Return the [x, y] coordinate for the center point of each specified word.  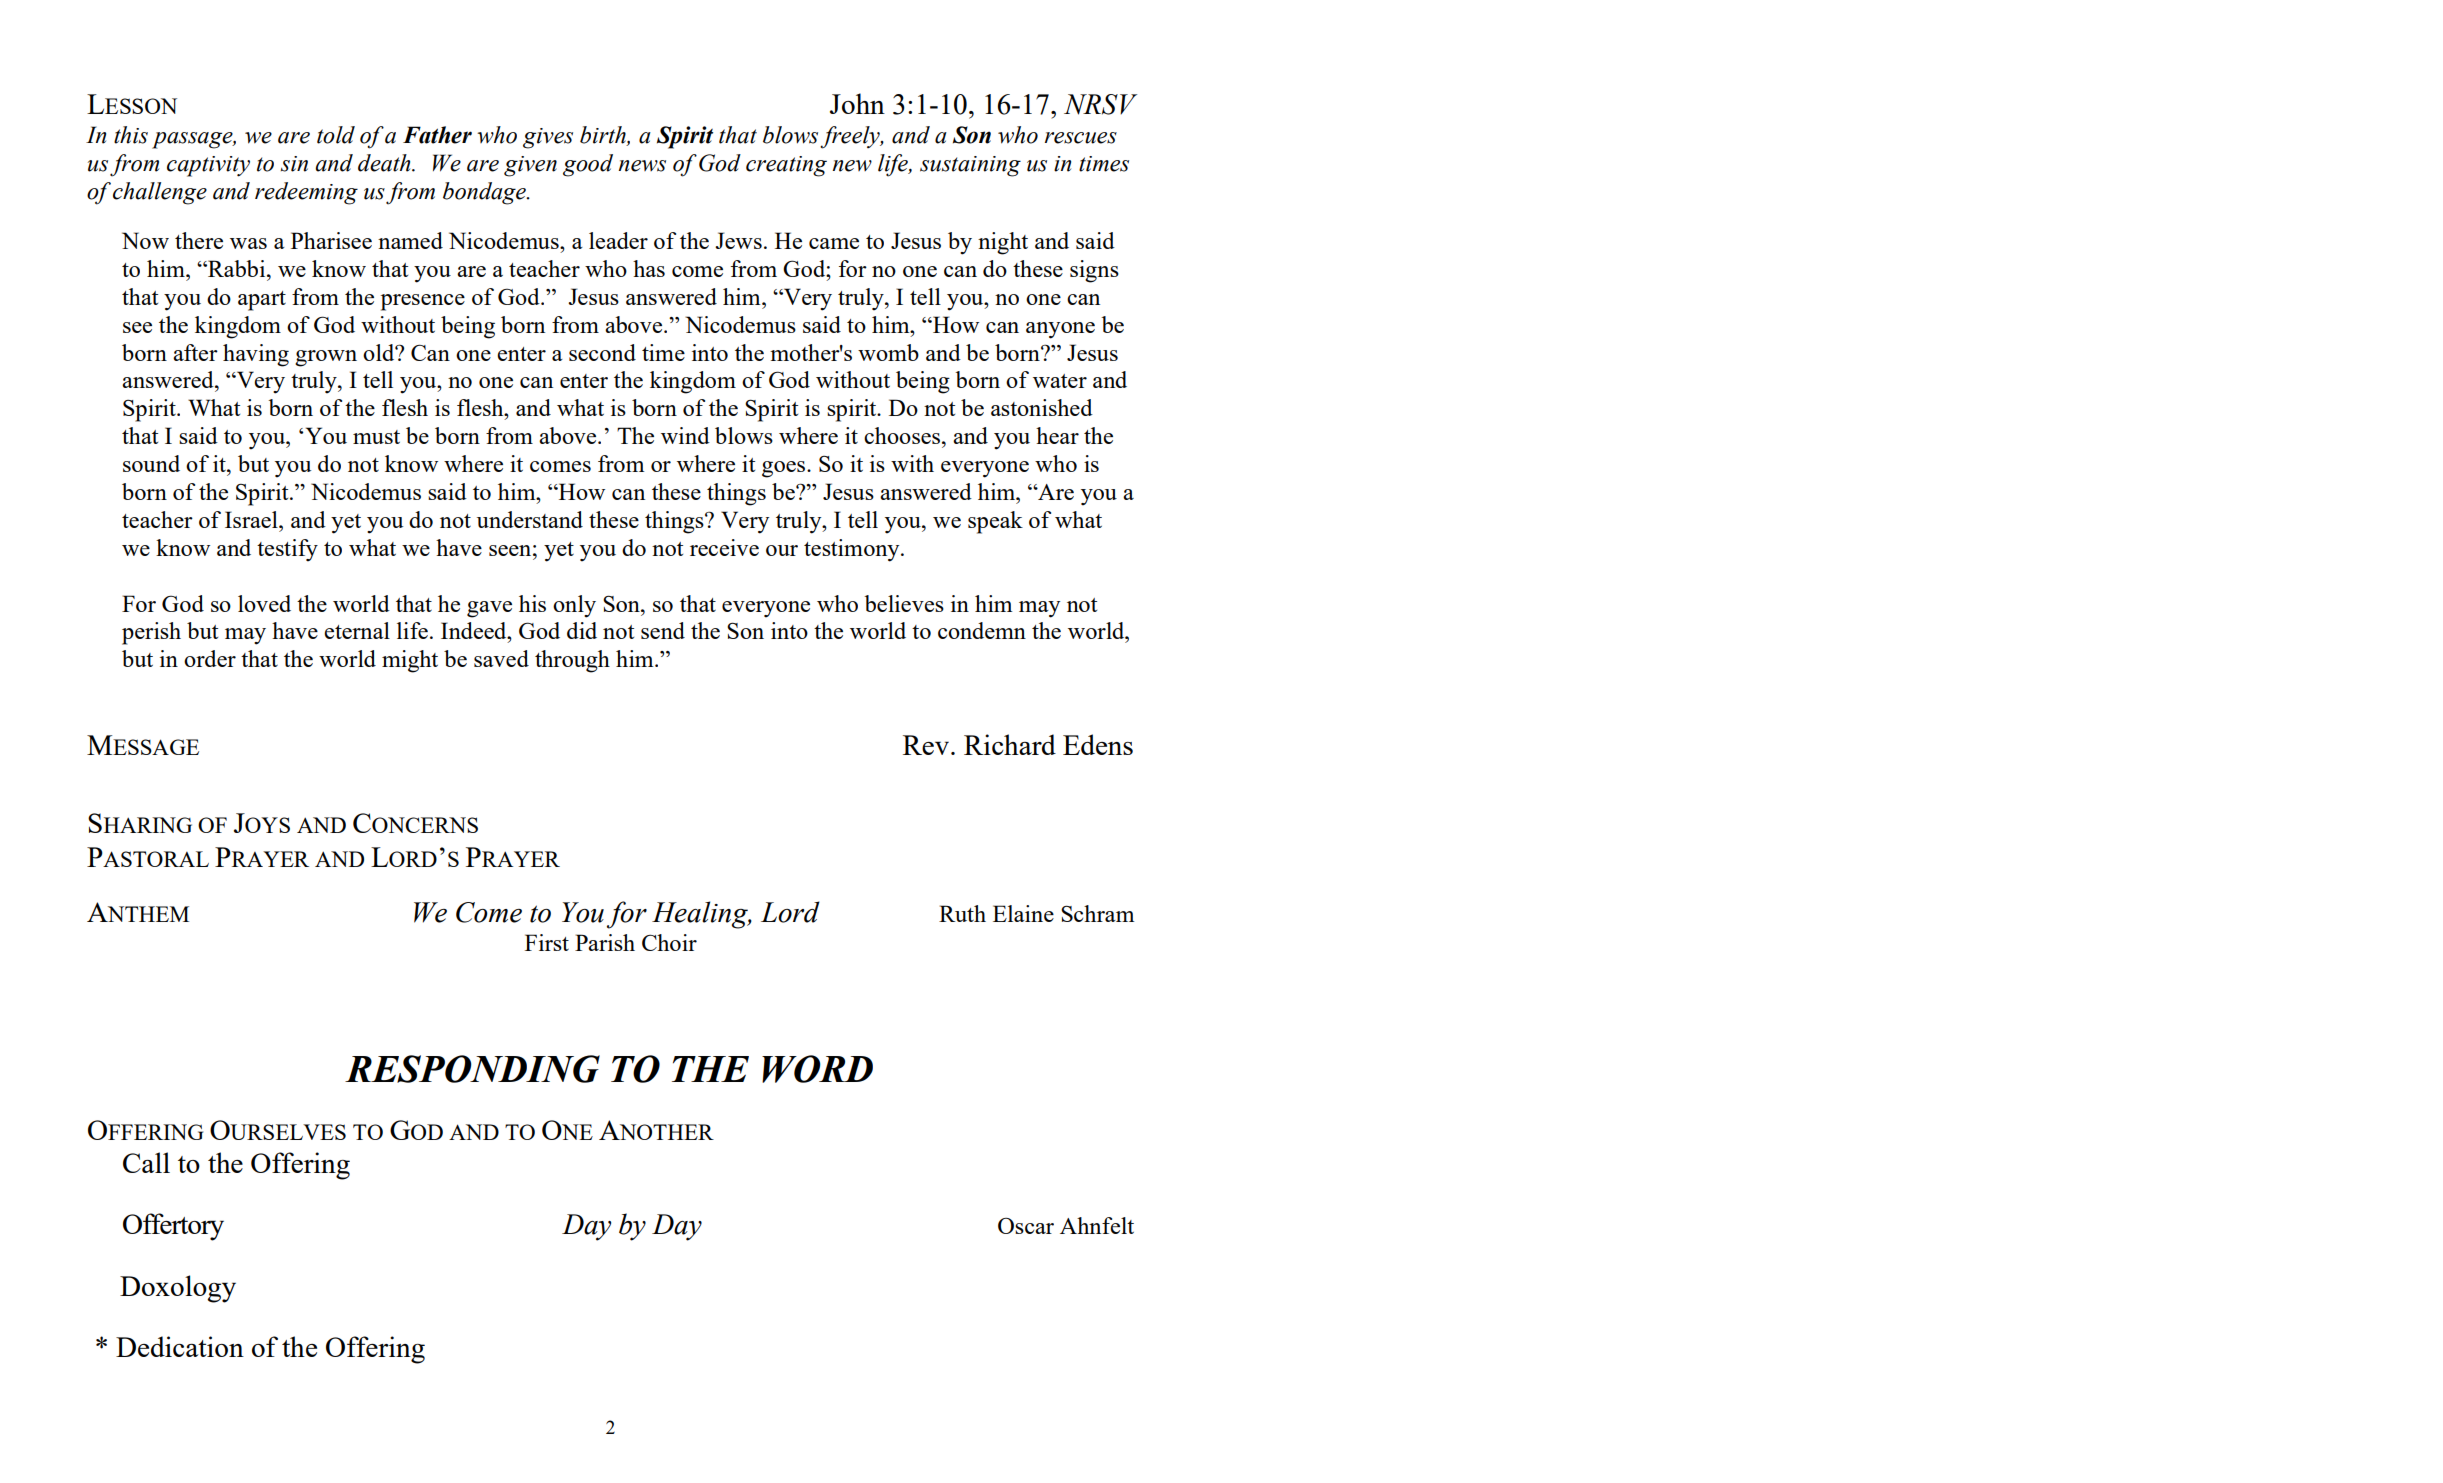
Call [146, 1162]
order [210, 658]
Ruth [962, 913]
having [256, 355]
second [602, 352]
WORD [817, 1069]
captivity [208, 166]
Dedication [180, 1346]
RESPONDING [472, 1069]
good [588, 165]
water [1060, 381]
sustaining [970, 166]
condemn [982, 630]
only [574, 606]
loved [264, 603]
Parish [605, 942]
